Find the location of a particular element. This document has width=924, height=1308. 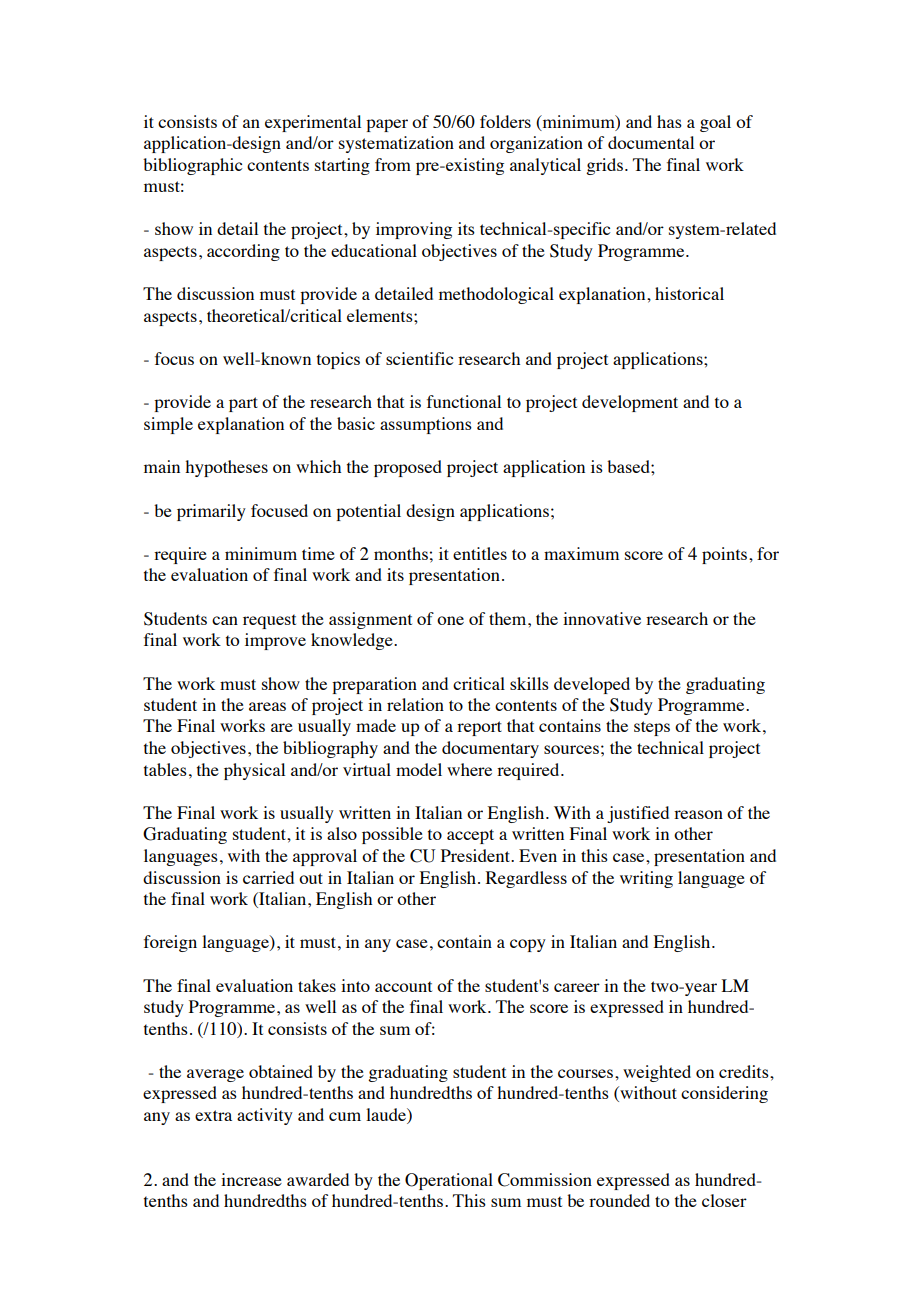

from is located at coordinates (393, 164).
